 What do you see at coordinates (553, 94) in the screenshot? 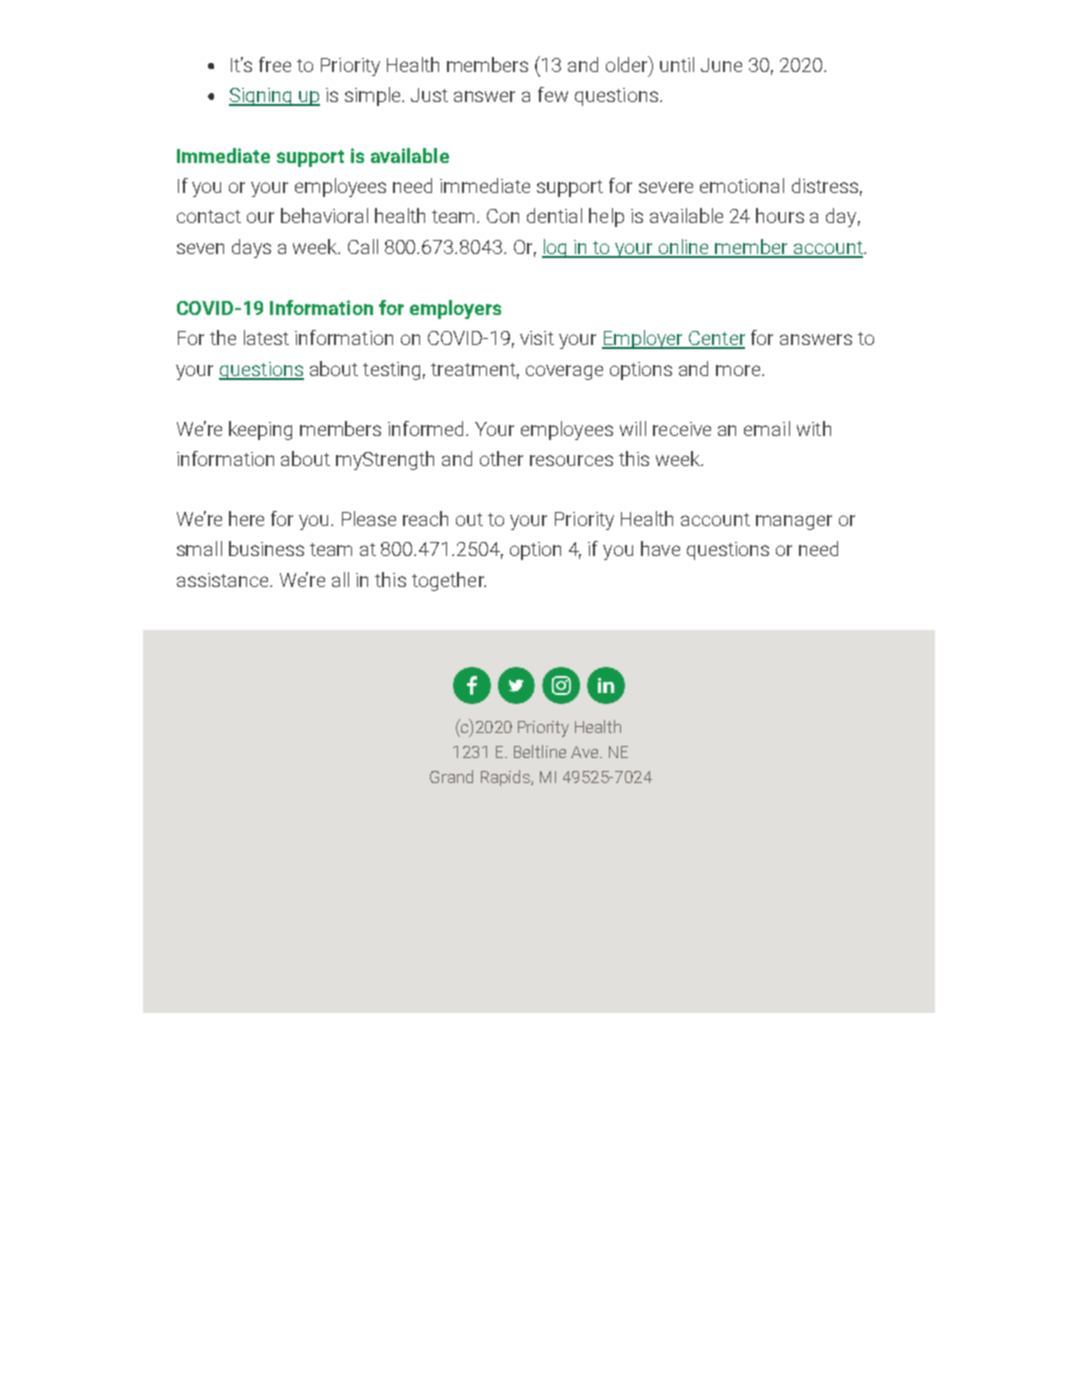
I see `few` at bounding box center [553, 94].
